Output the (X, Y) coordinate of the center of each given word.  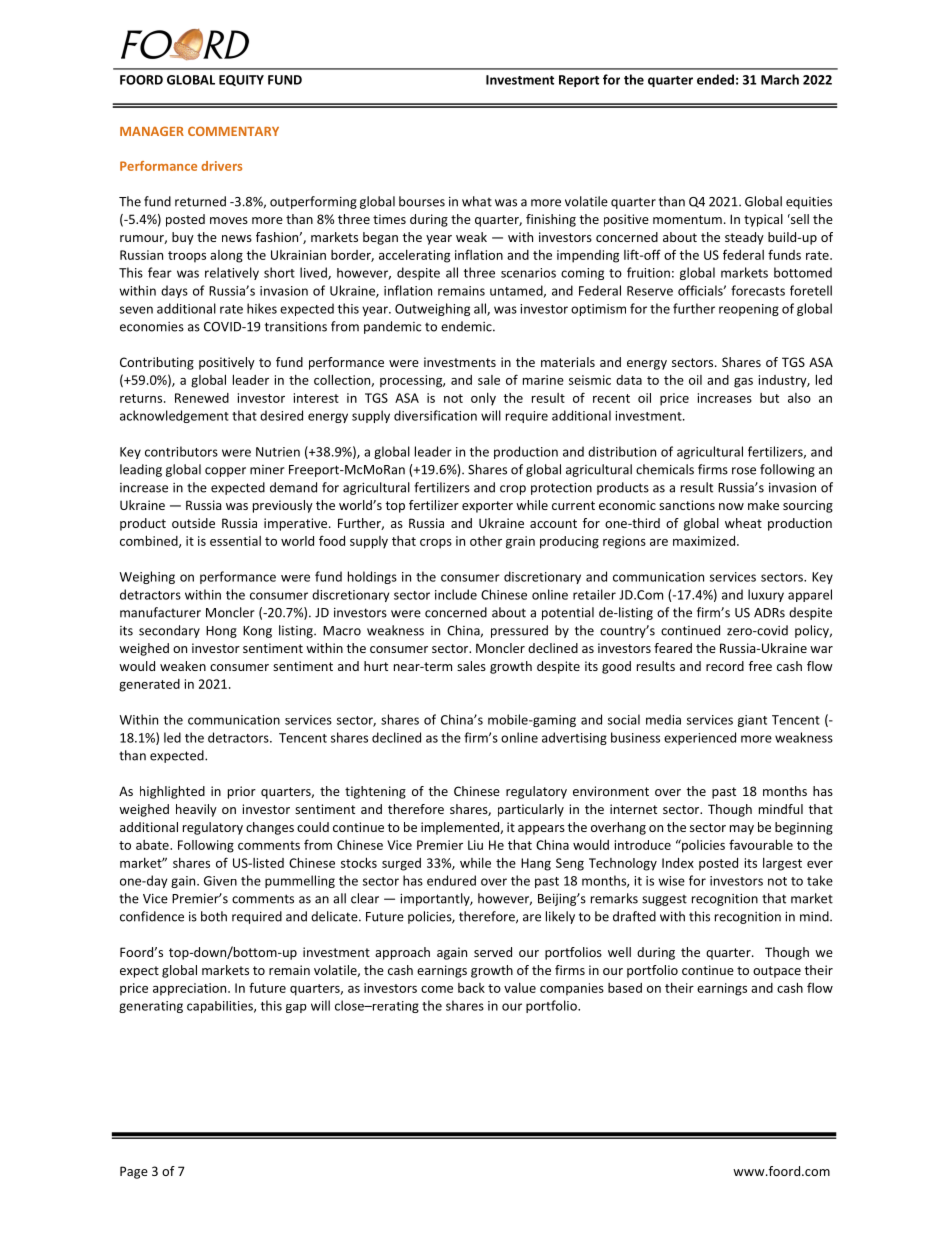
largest (782, 864)
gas (743, 383)
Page (134, 1172)
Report (579, 81)
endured (451, 880)
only (483, 399)
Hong (221, 632)
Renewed (202, 398)
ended (715, 79)
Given (220, 881)
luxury (766, 595)
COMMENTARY (233, 131)
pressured (519, 631)
